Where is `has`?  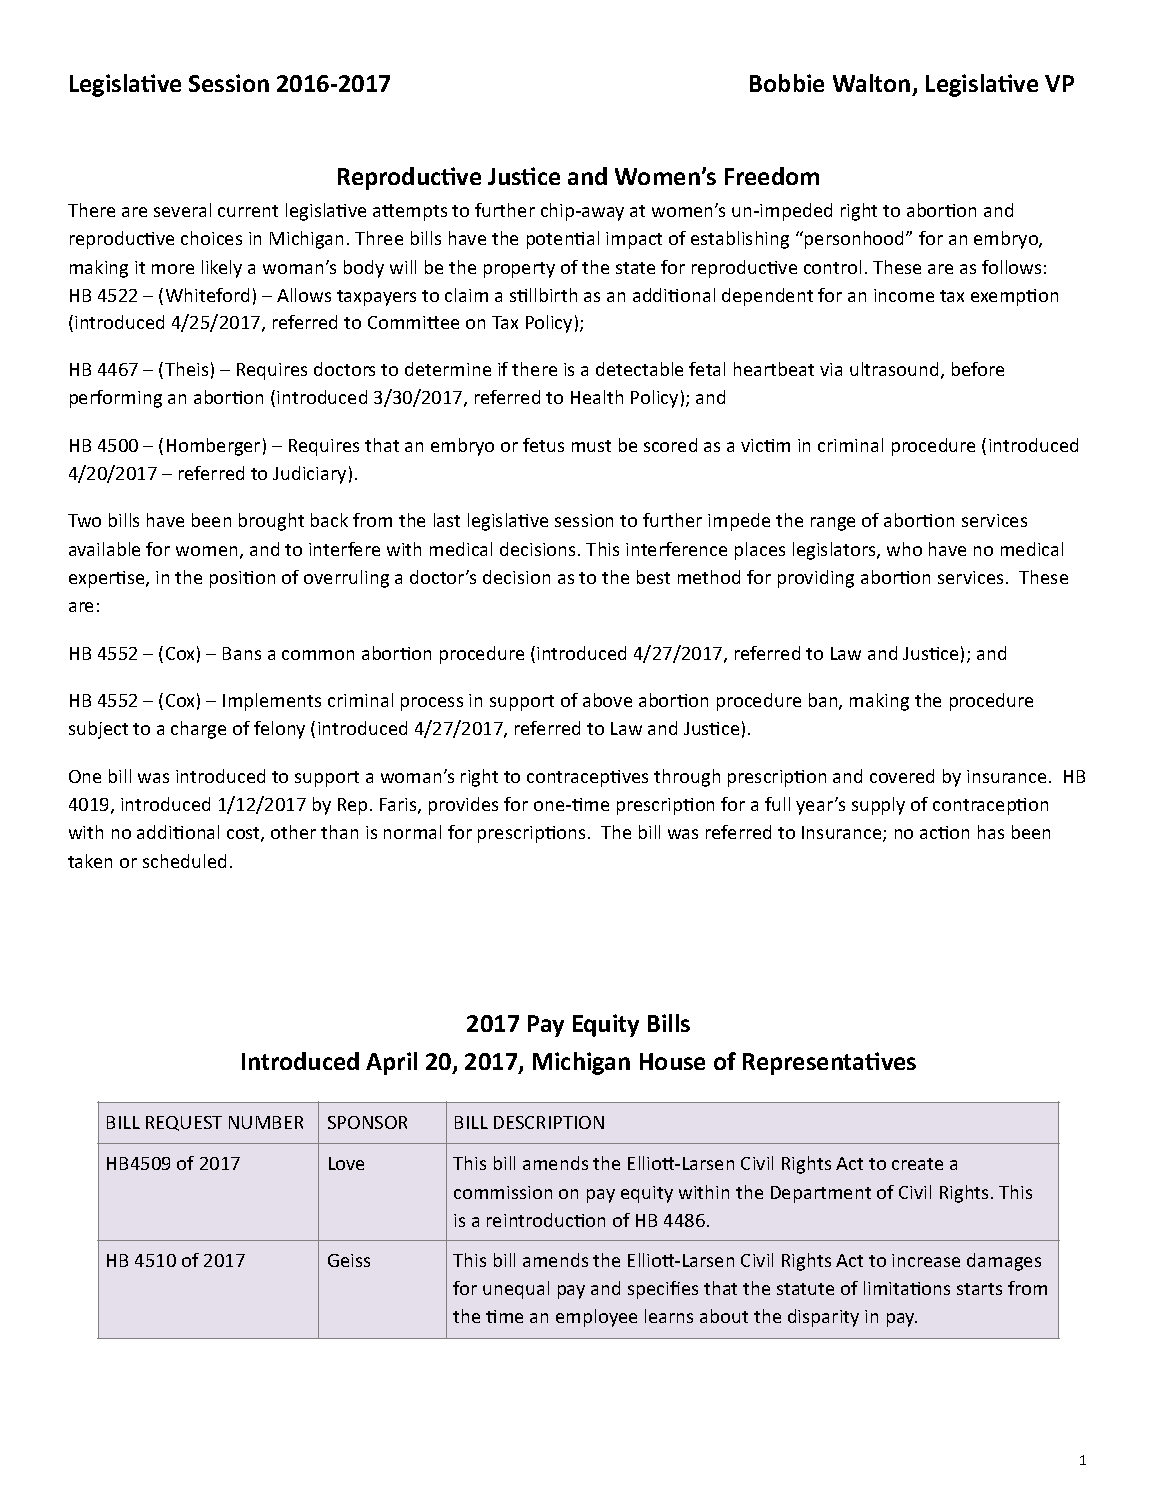
has is located at coordinates (991, 832).
